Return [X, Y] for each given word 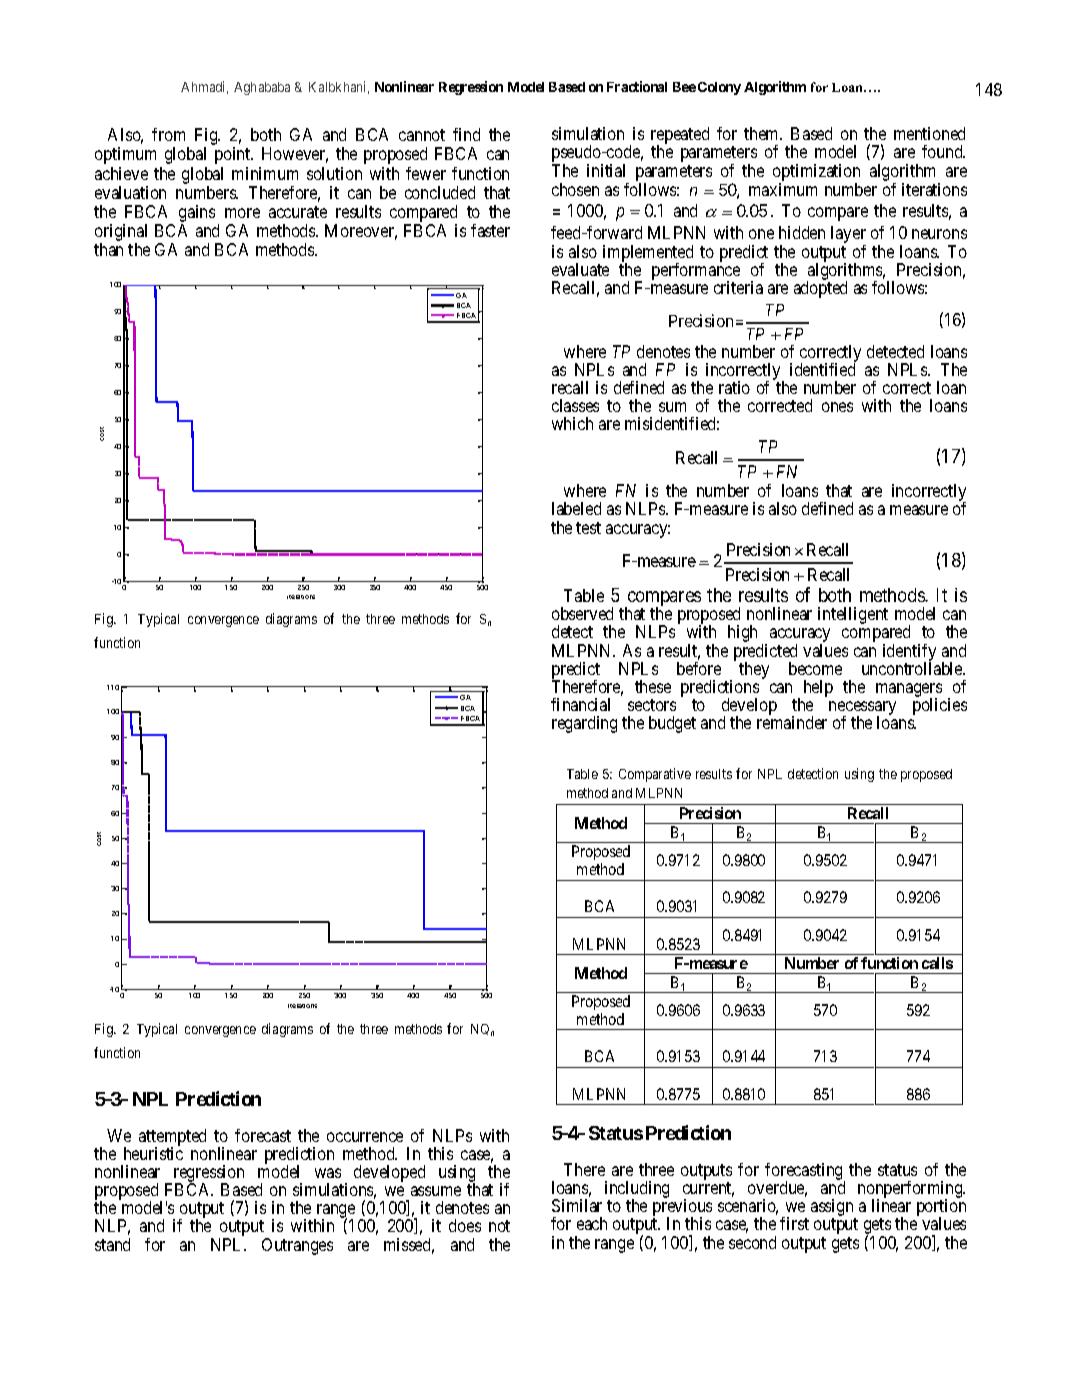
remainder [792, 722]
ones [837, 407]
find [466, 134]
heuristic [153, 1153]
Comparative [655, 775]
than [108, 249]
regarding [584, 724]
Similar [577, 1205]
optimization [816, 172]
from [168, 134]
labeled [576, 508]
